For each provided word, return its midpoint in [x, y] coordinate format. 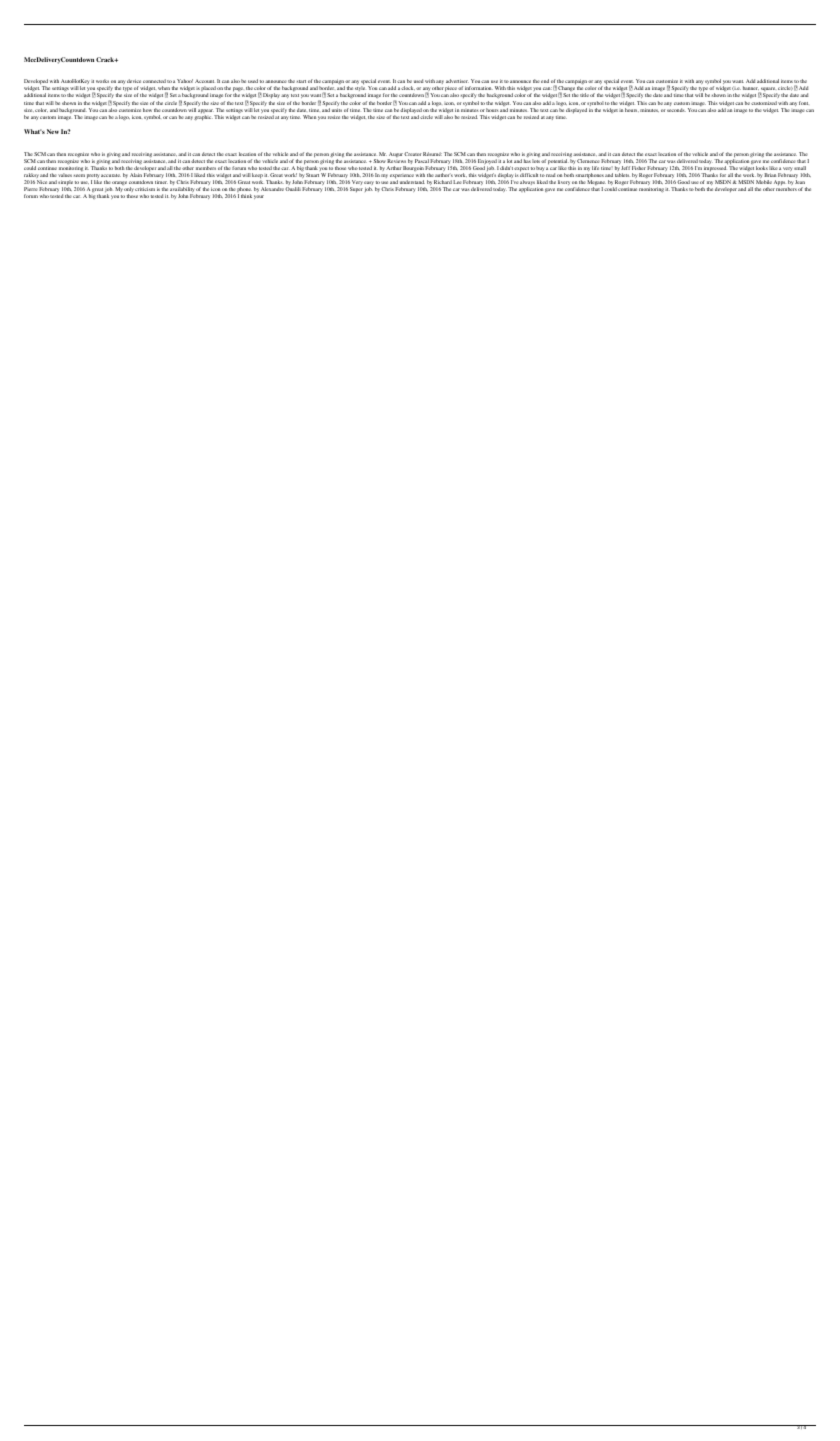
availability [182, 191]
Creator [412, 154]
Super [356, 189]
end [545, 81]
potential [557, 161]
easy [369, 184]
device [134, 81]
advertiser [457, 81]
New [53, 131]
